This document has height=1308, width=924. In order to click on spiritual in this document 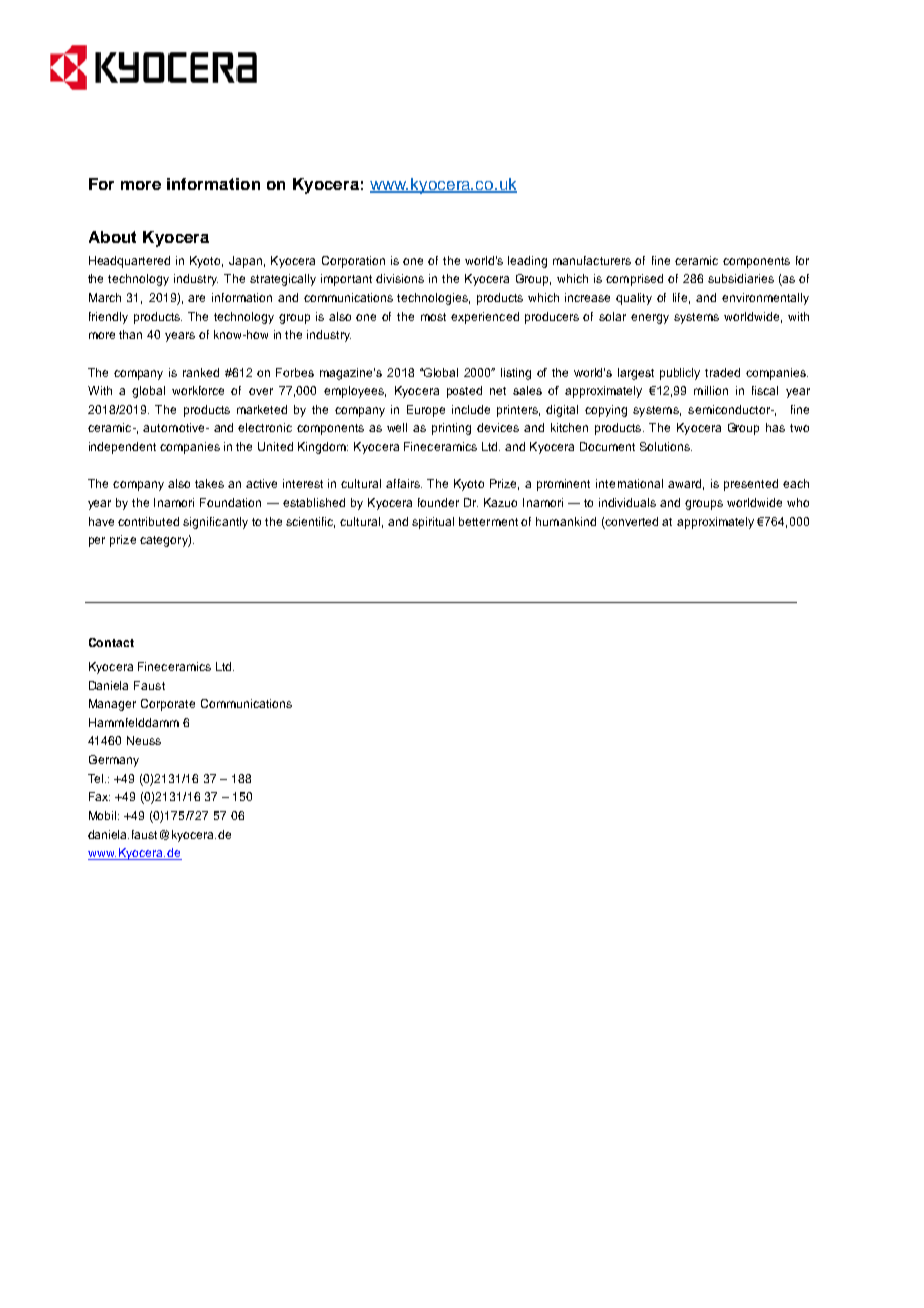, I will do `click(433, 523)`.
